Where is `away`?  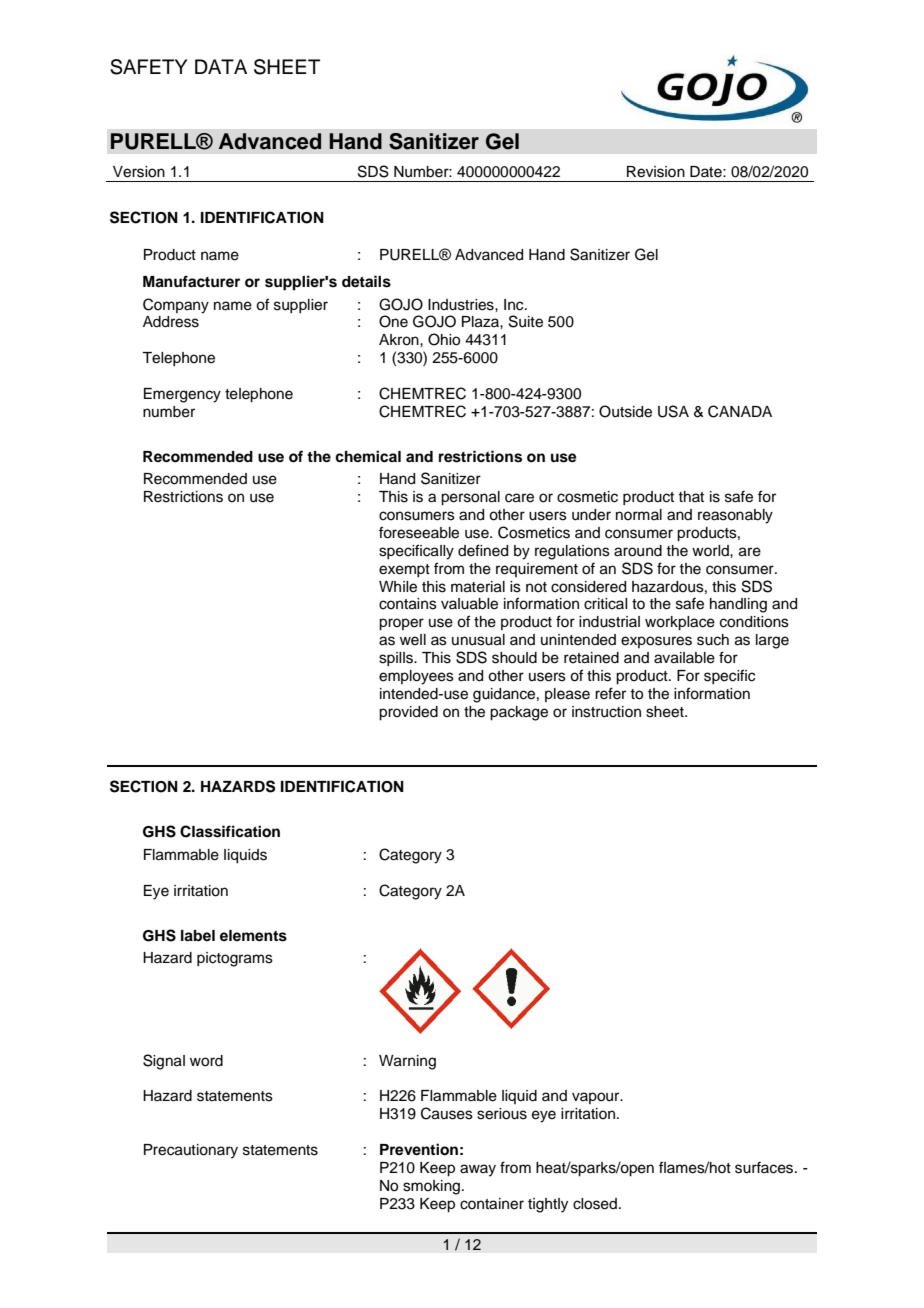
away is located at coordinates (478, 1170).
